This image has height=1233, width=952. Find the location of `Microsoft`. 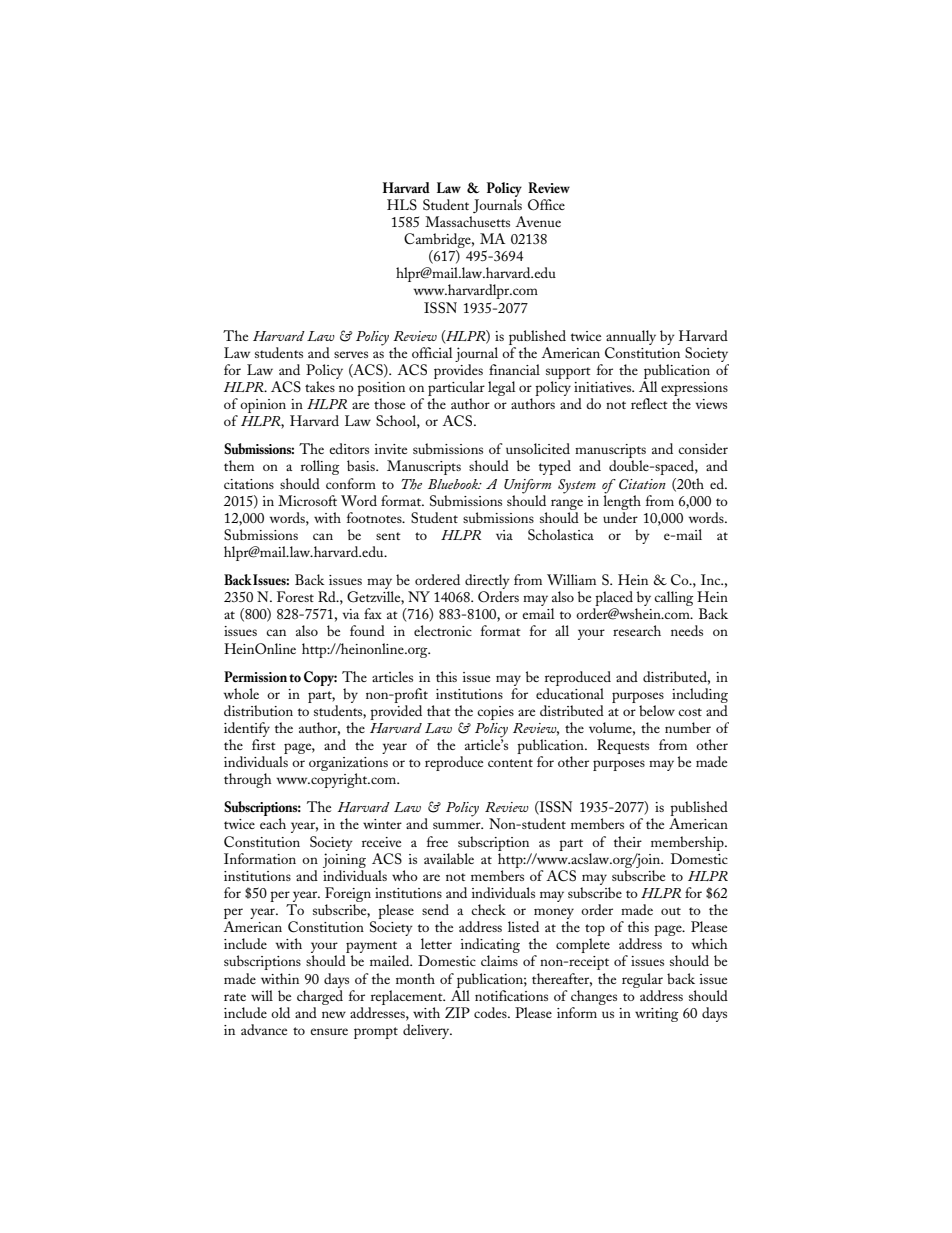

Microsoft is located at coordinates (307, 500).
